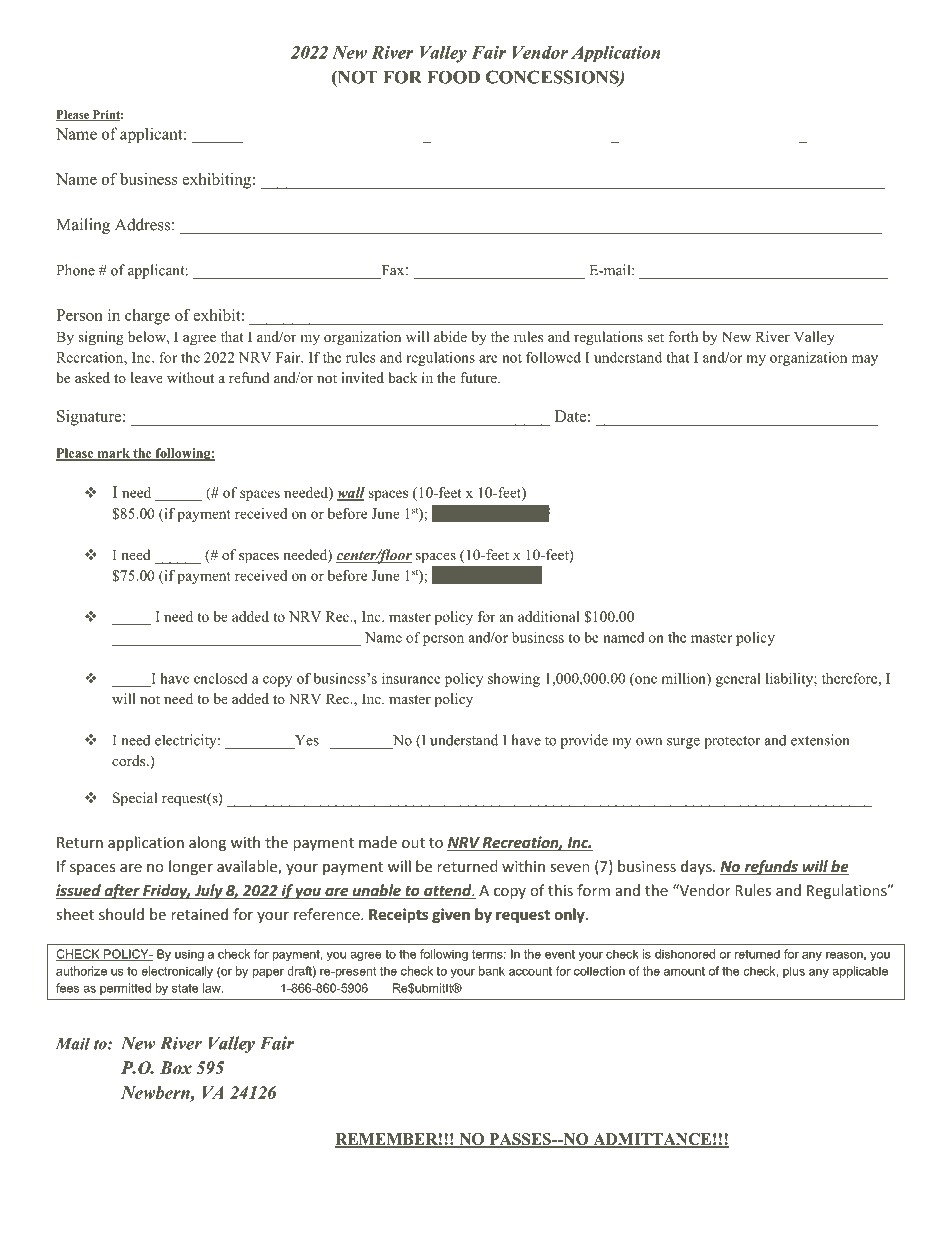  What do you see at coordinates (453, 77) in the page?
I see `FOOD` at bounding box center [453, 77].
